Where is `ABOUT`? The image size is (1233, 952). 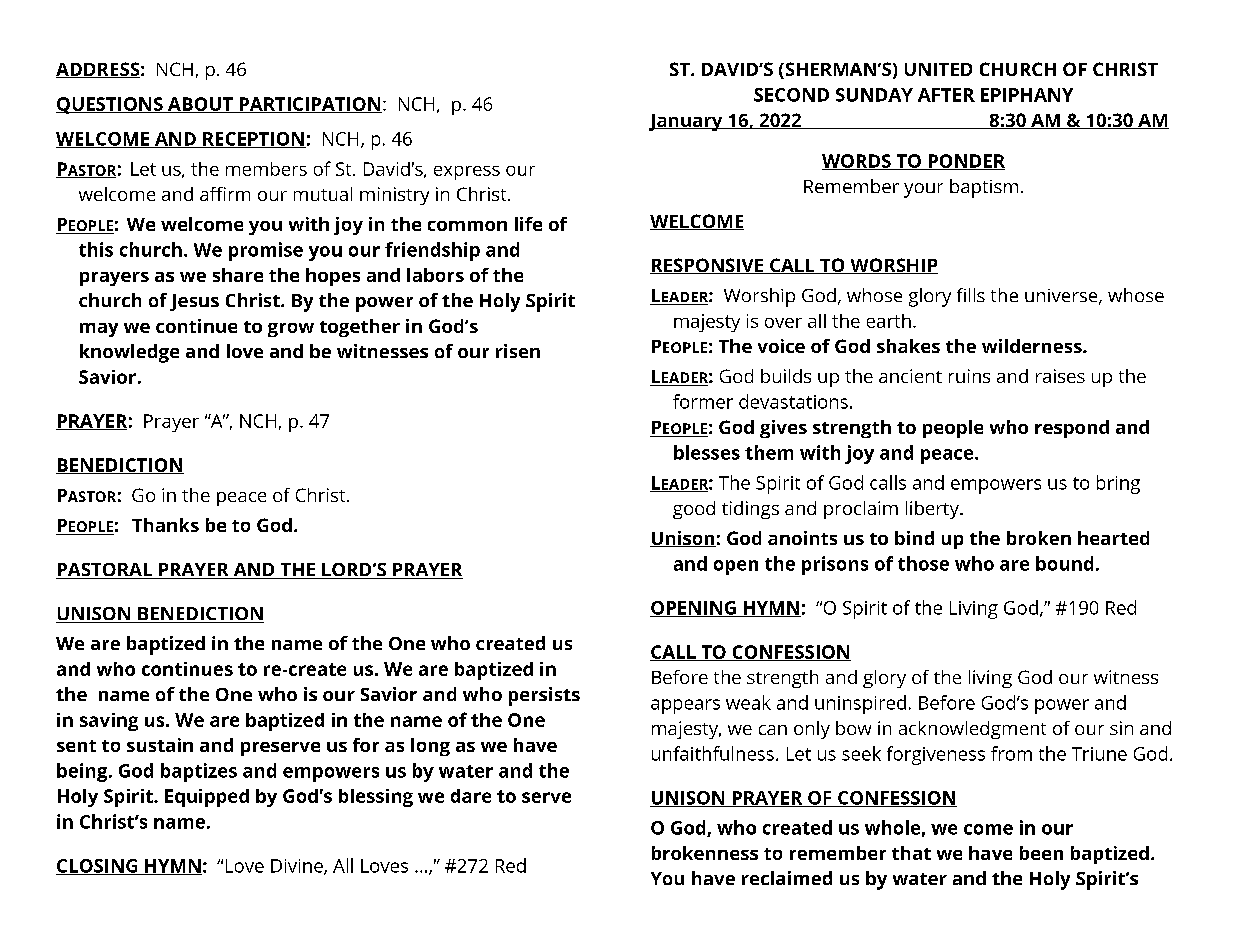
ABOUT is located at coordinates (201, 105).
